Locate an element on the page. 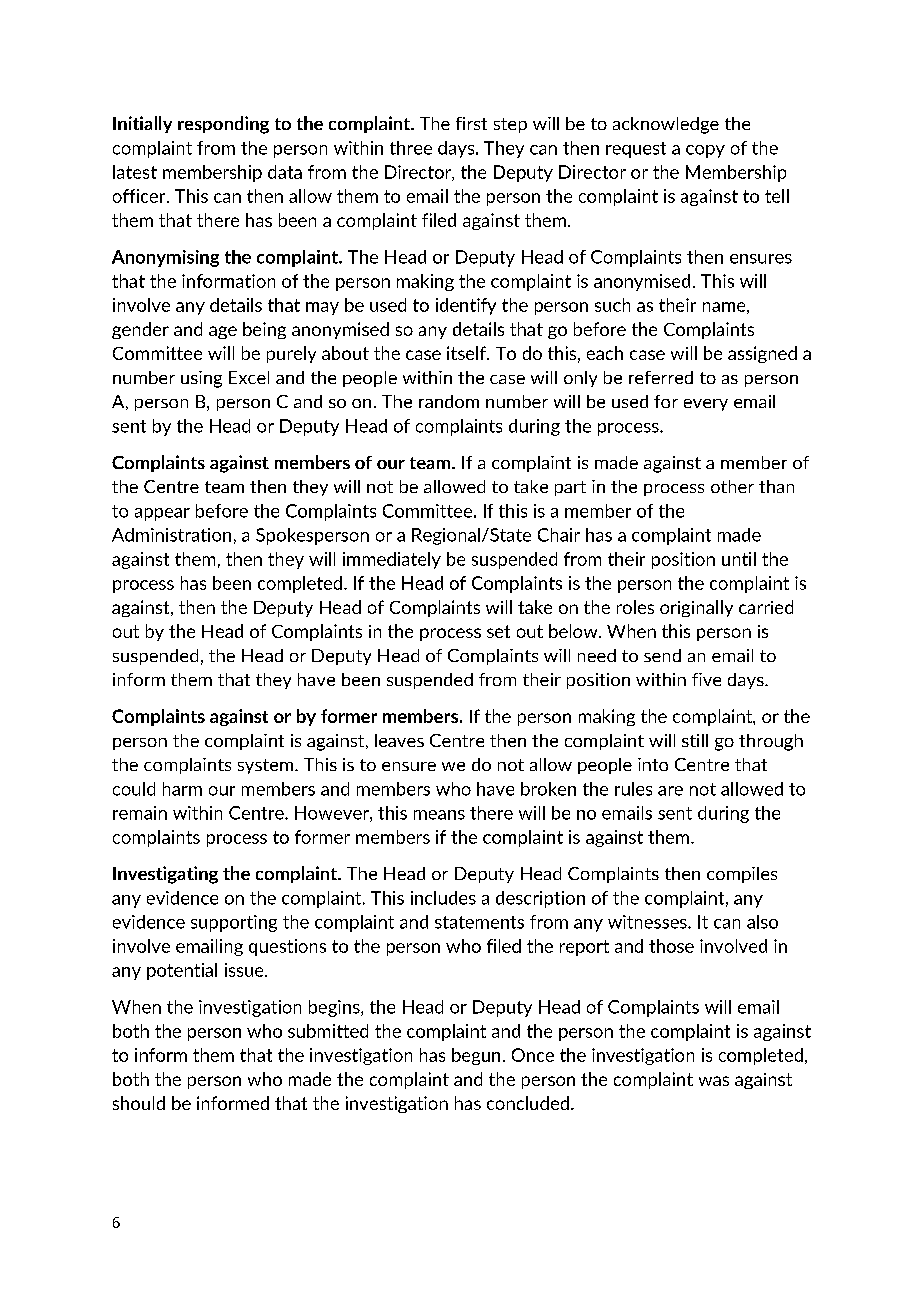 The image size is (924, 1308). appear is located at coordinates (162, 514).
